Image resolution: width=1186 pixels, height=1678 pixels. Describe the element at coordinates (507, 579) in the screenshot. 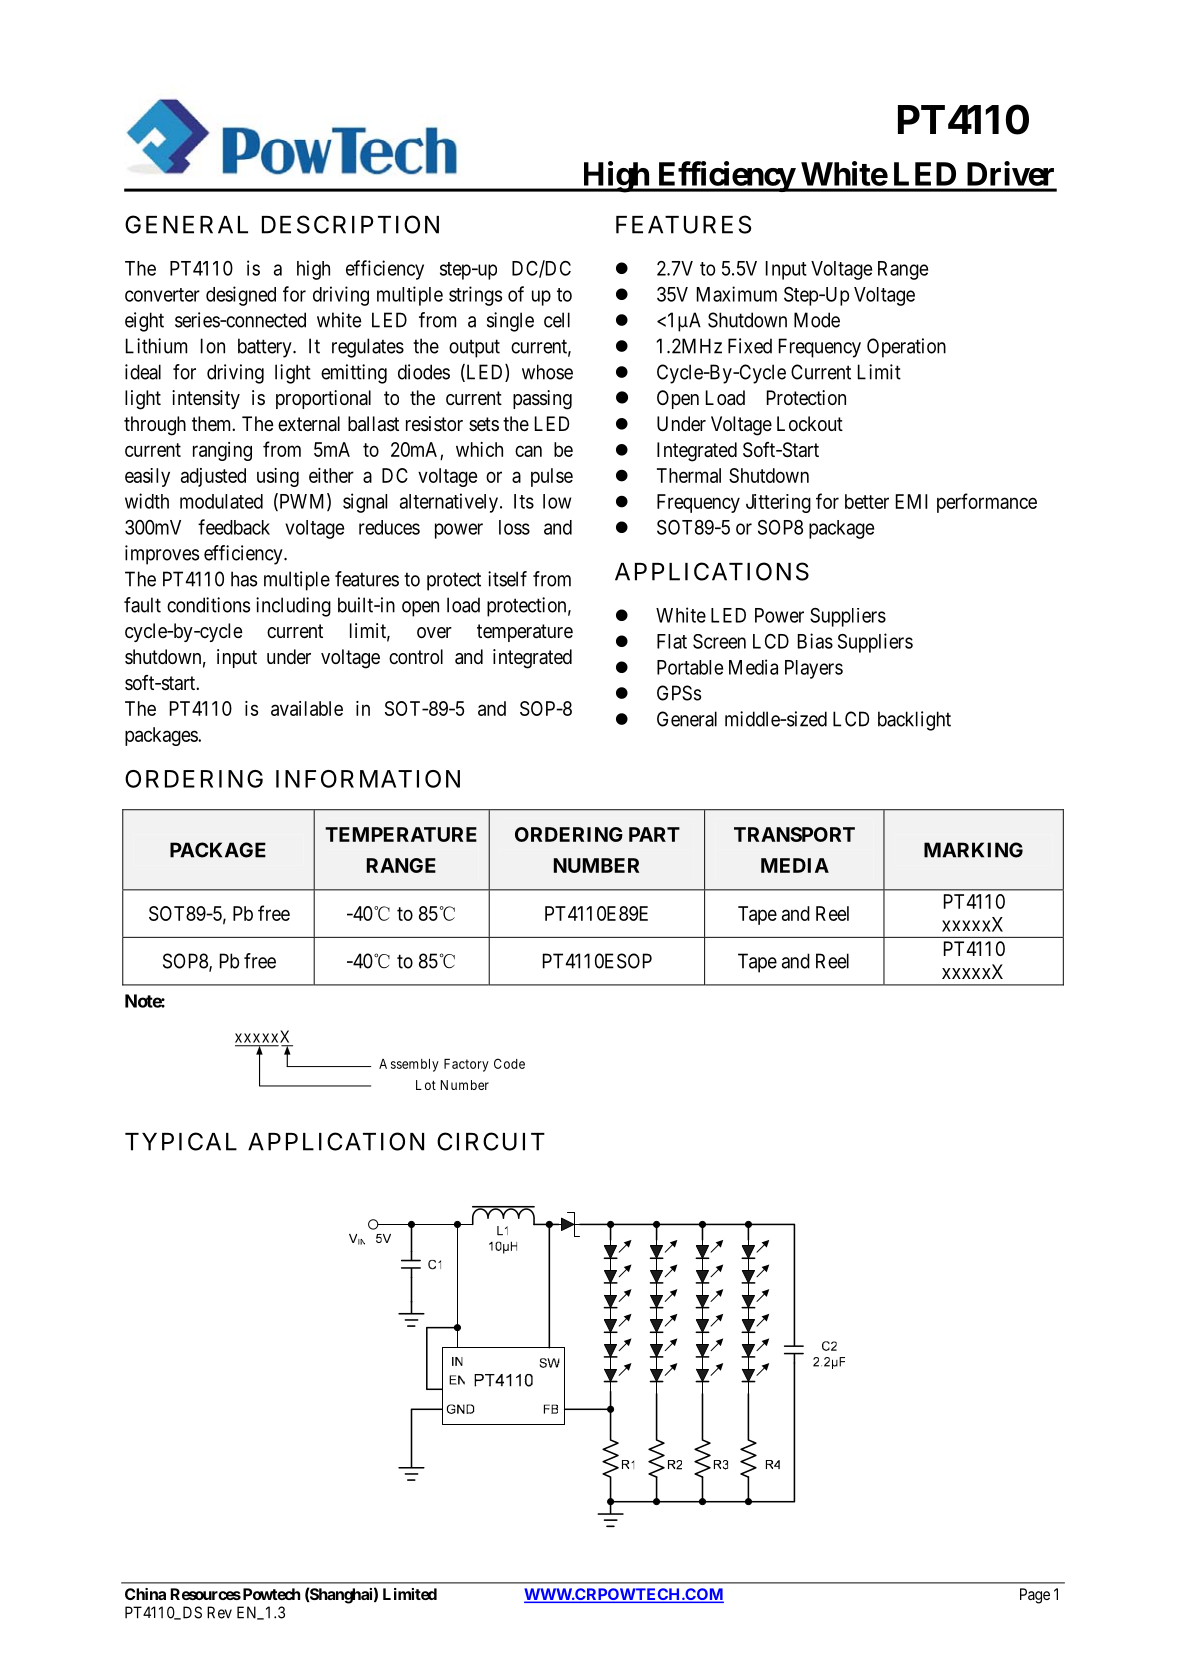

I see `itself` at that location.
